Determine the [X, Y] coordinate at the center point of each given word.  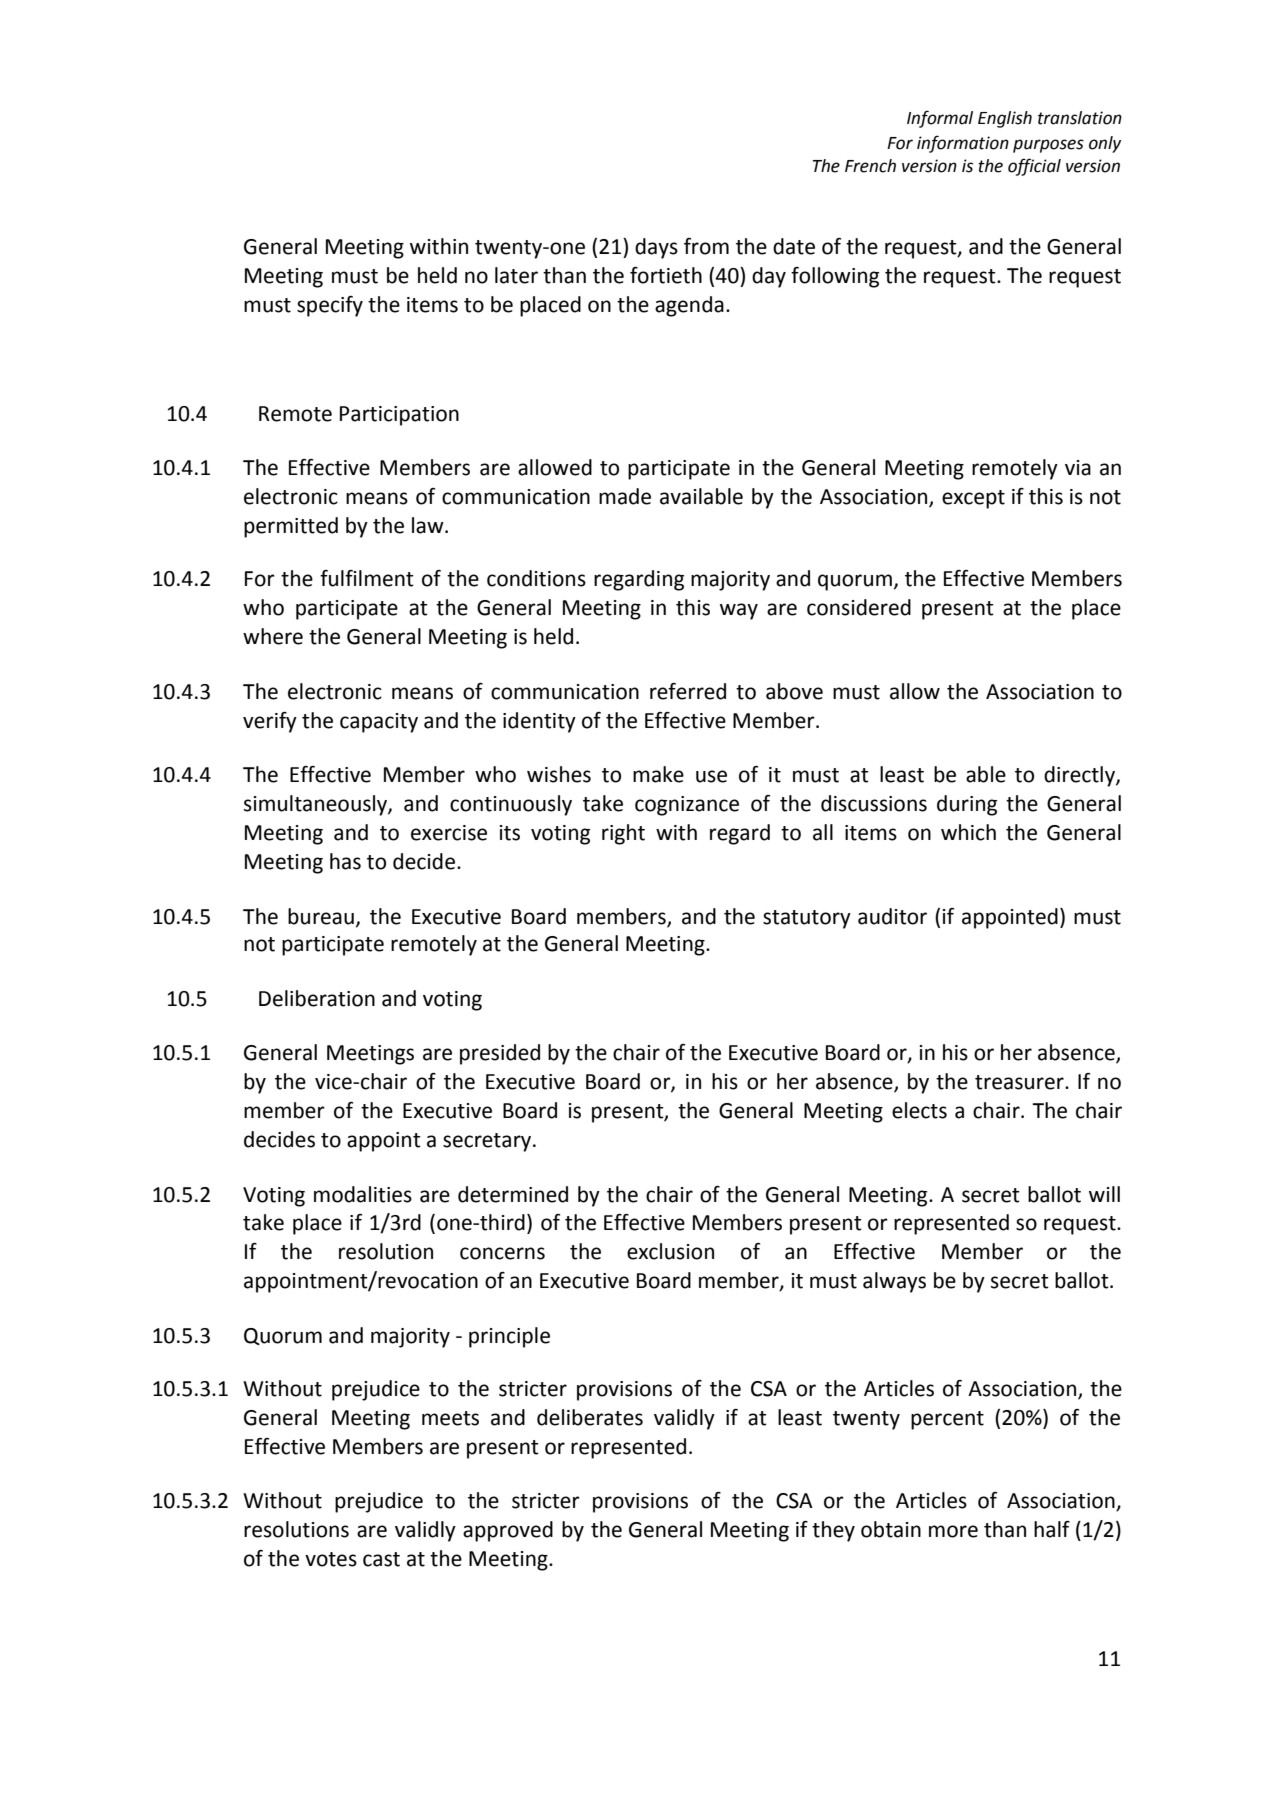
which [968, 832]
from [706, 246]
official [1034, 167]
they [833, 1531]
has [345, 861]
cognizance [687, 806]
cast [381, 1559]
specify [330, 306]
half [1052, 1529]
